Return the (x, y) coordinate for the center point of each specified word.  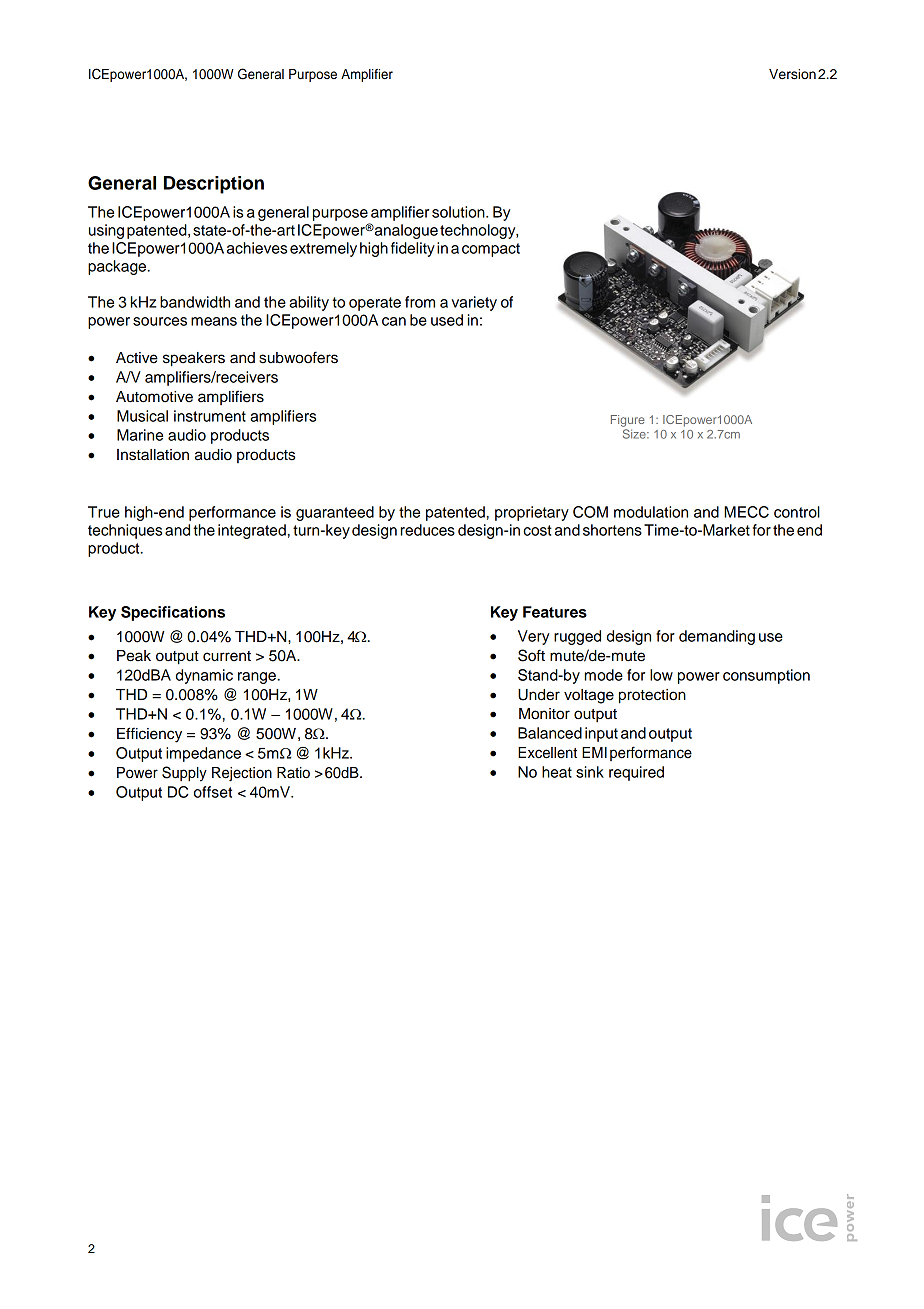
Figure (628, 421)
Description (214, 185)
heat (557, 772)
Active (137, 358)
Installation (153, 455)
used (447, 320)
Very (533, 637)
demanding (717, 637)
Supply (184, 774)
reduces (428, 530)
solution (459, 212)
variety (474, 303)
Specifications (173, 613)
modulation (651, 512)
